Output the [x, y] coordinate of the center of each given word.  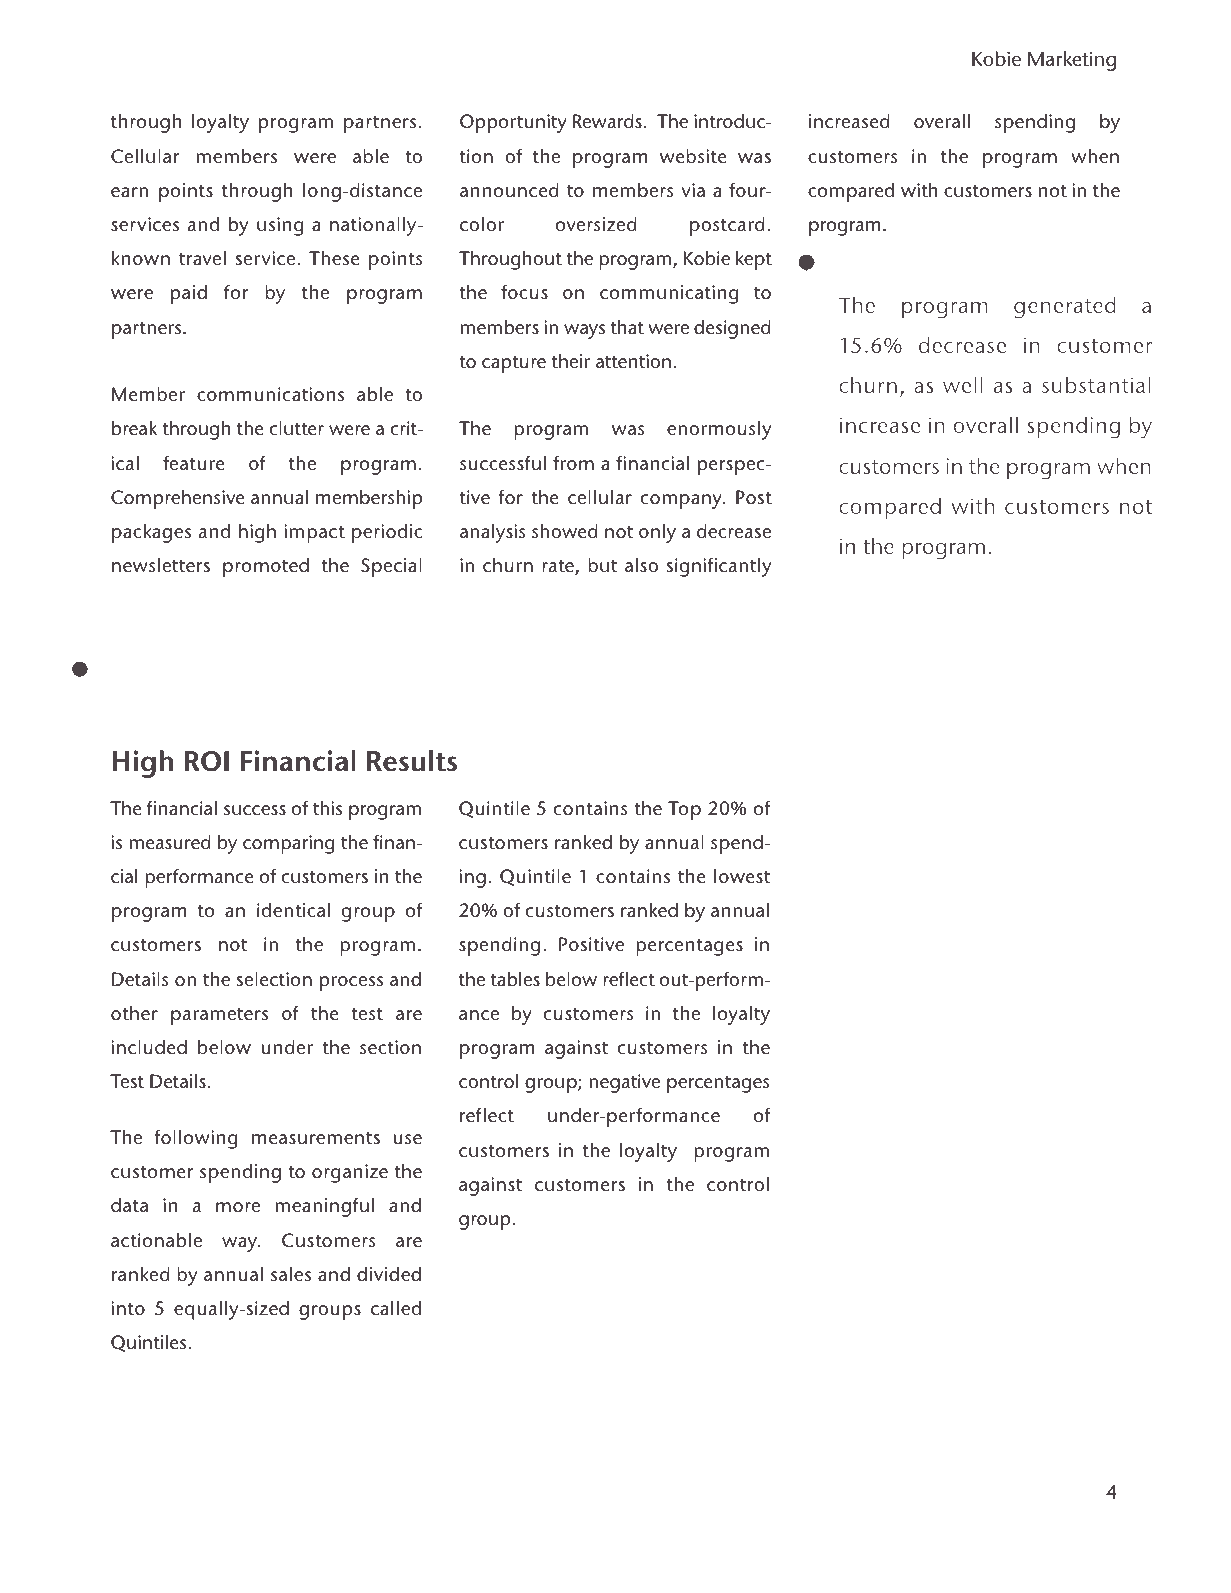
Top [684, 810]
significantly [719, 567]
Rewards [607, 121]
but [602, 565]
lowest [742, 876]
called [396, 1308]
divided [389, 1274]
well [963, 385]
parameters [219, 1016]
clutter [297, 428]
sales [291, 1274]
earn [129, 192]
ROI [207, 761]
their [571, 361]
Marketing [1072, 61]
